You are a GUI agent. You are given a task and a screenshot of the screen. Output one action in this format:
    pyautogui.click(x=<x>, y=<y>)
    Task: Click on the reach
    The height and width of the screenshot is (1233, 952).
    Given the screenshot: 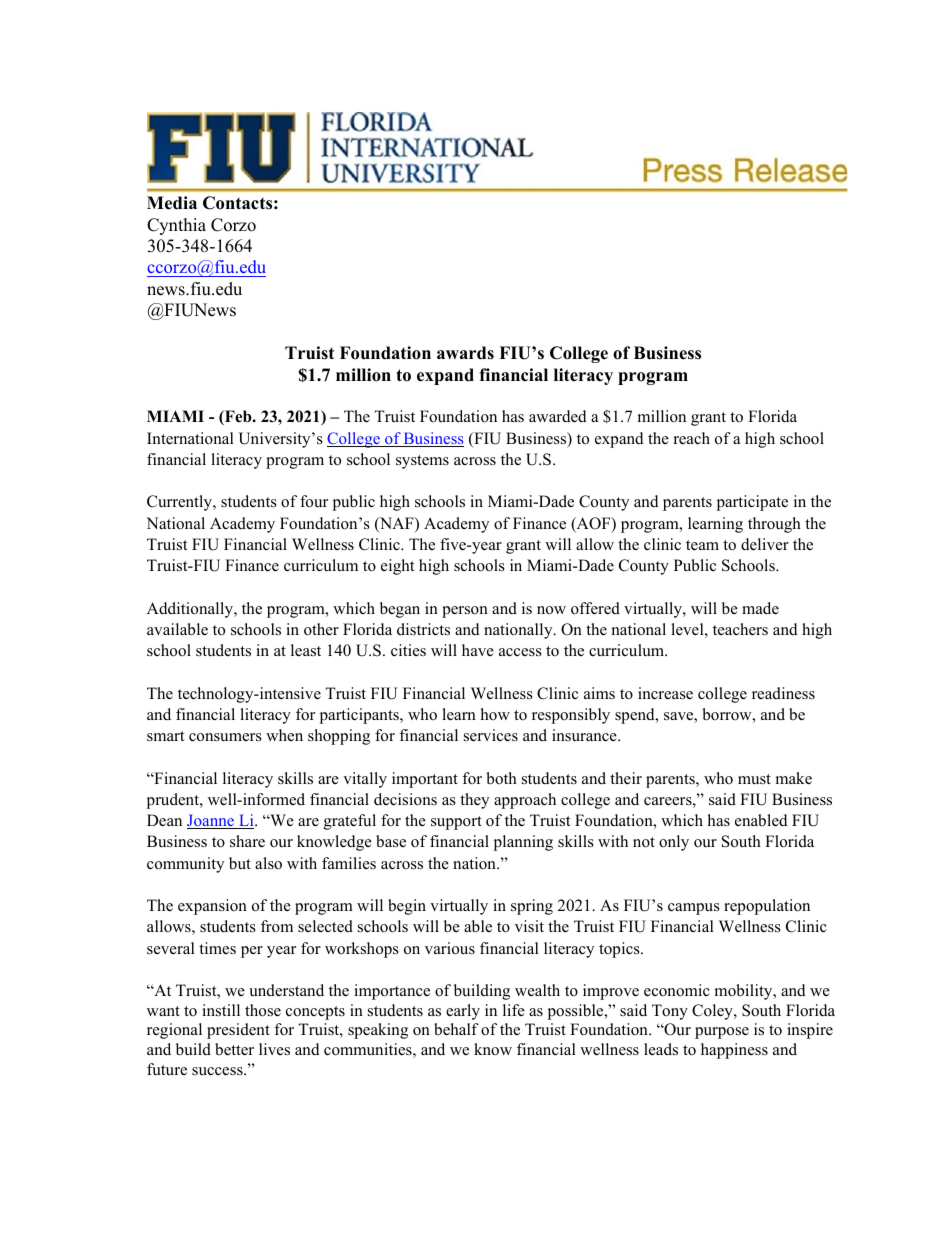 What is the action you would take?
    pyautogui.click(x=692, y=438)
